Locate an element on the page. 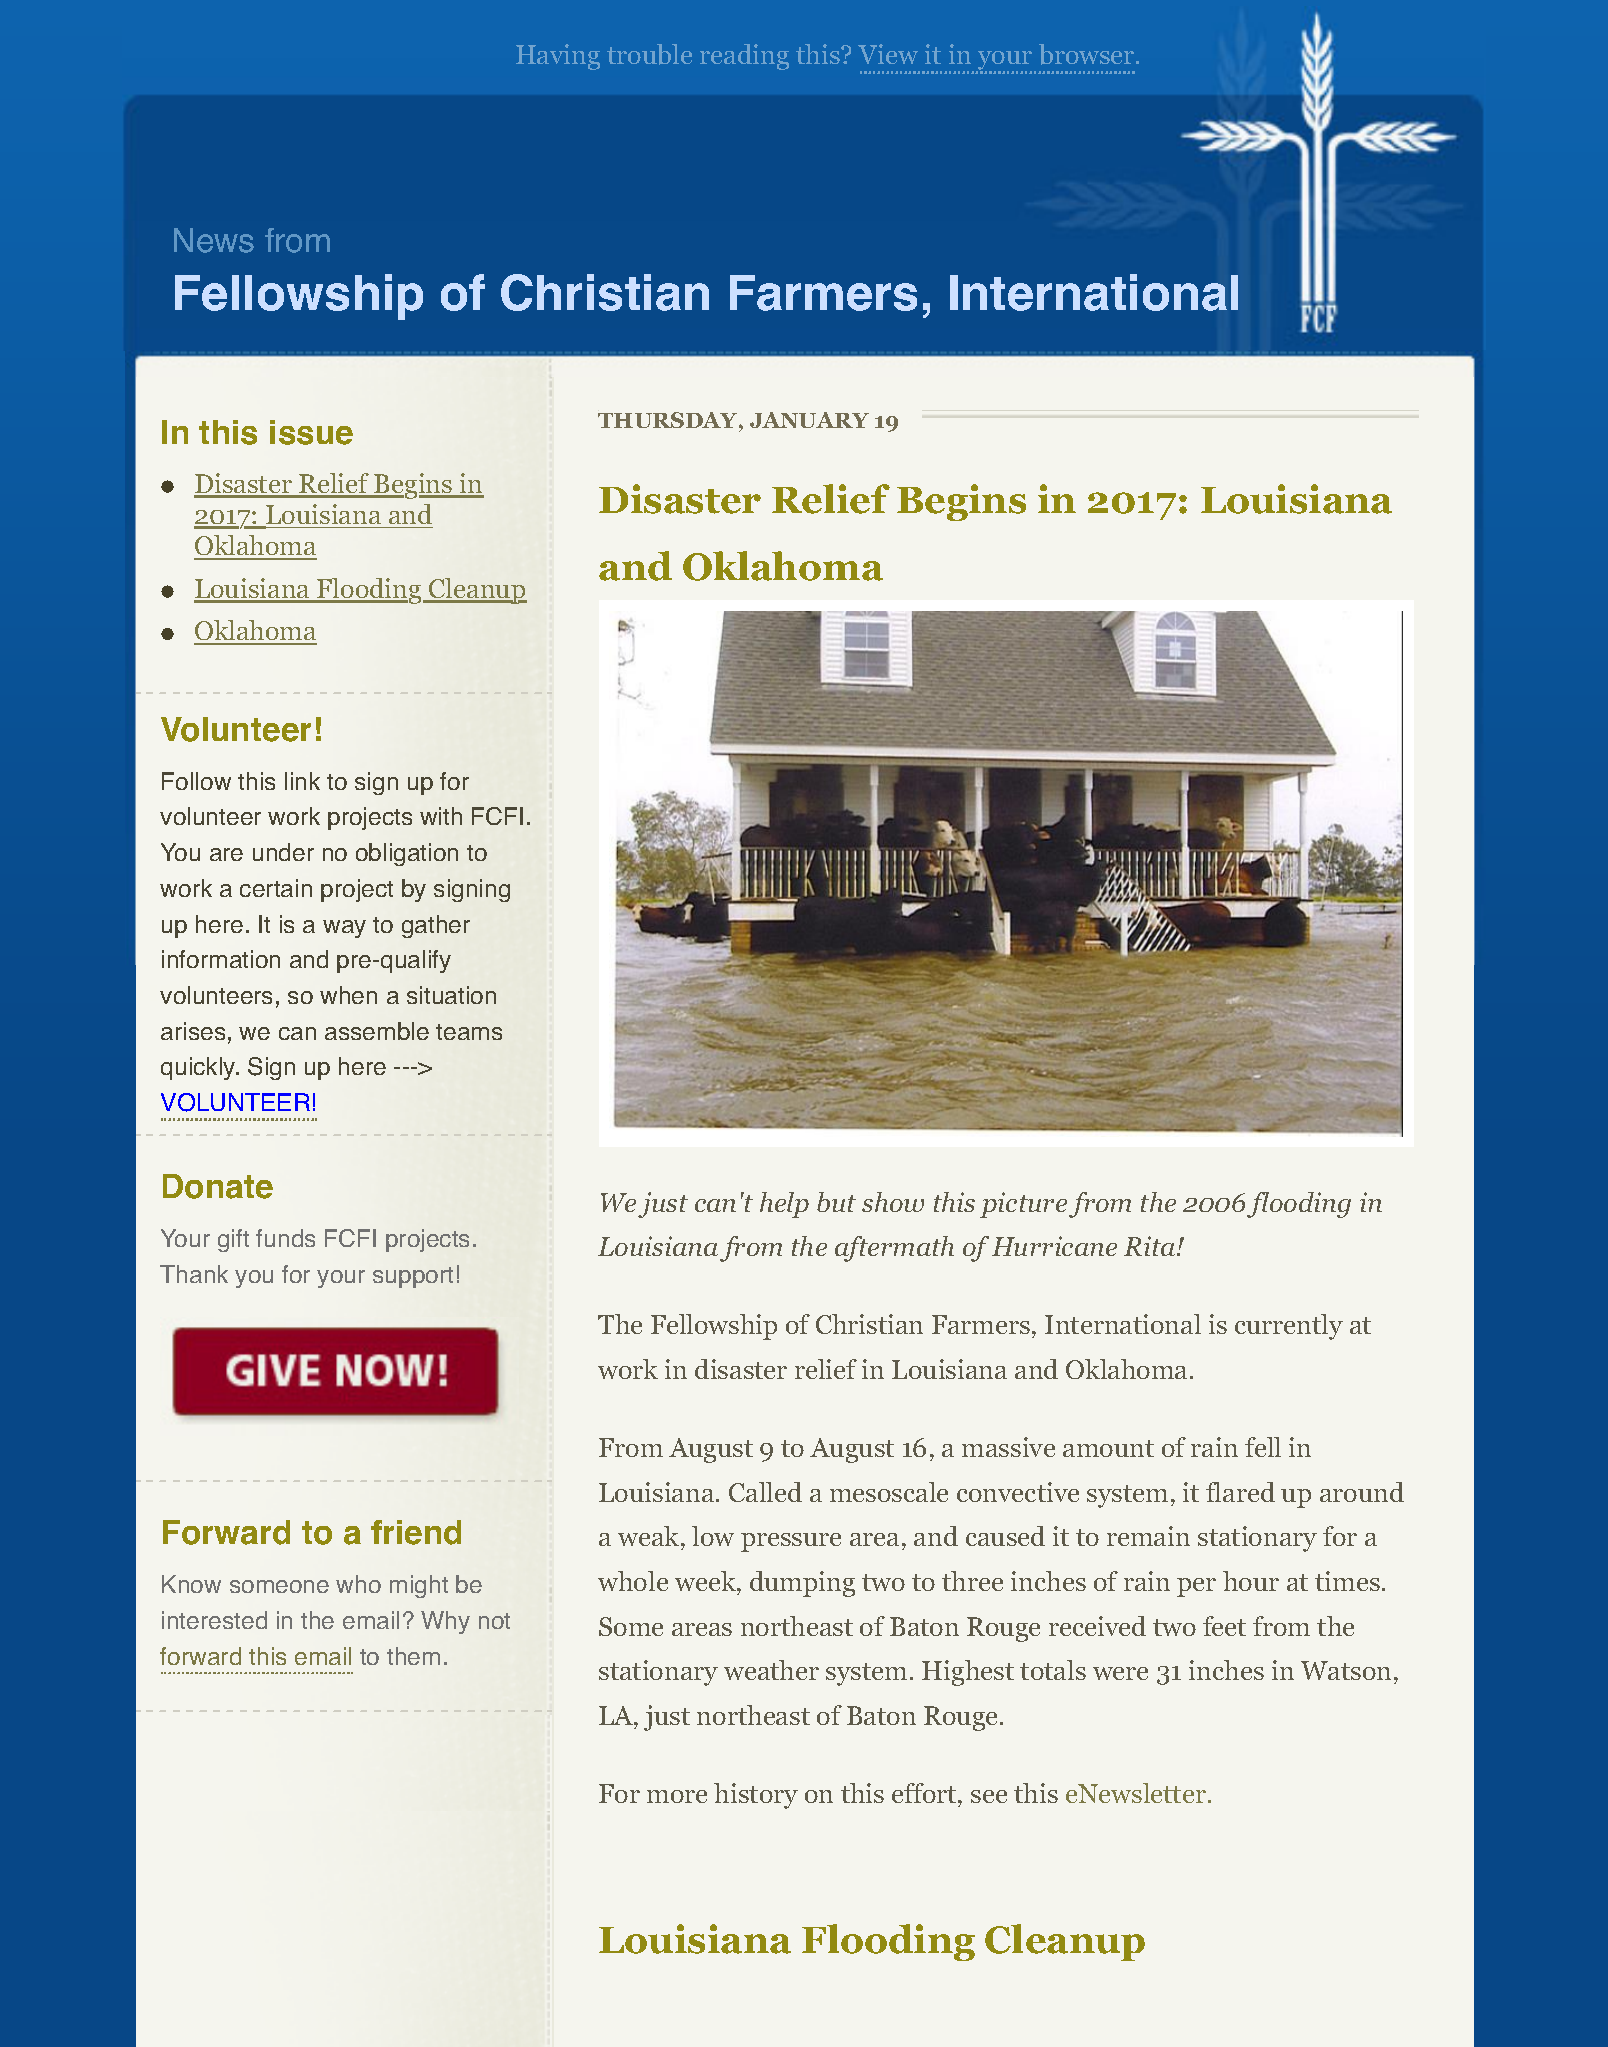 The image size is (1608, 2047). picture is located at coordinates (1023, 1205).
